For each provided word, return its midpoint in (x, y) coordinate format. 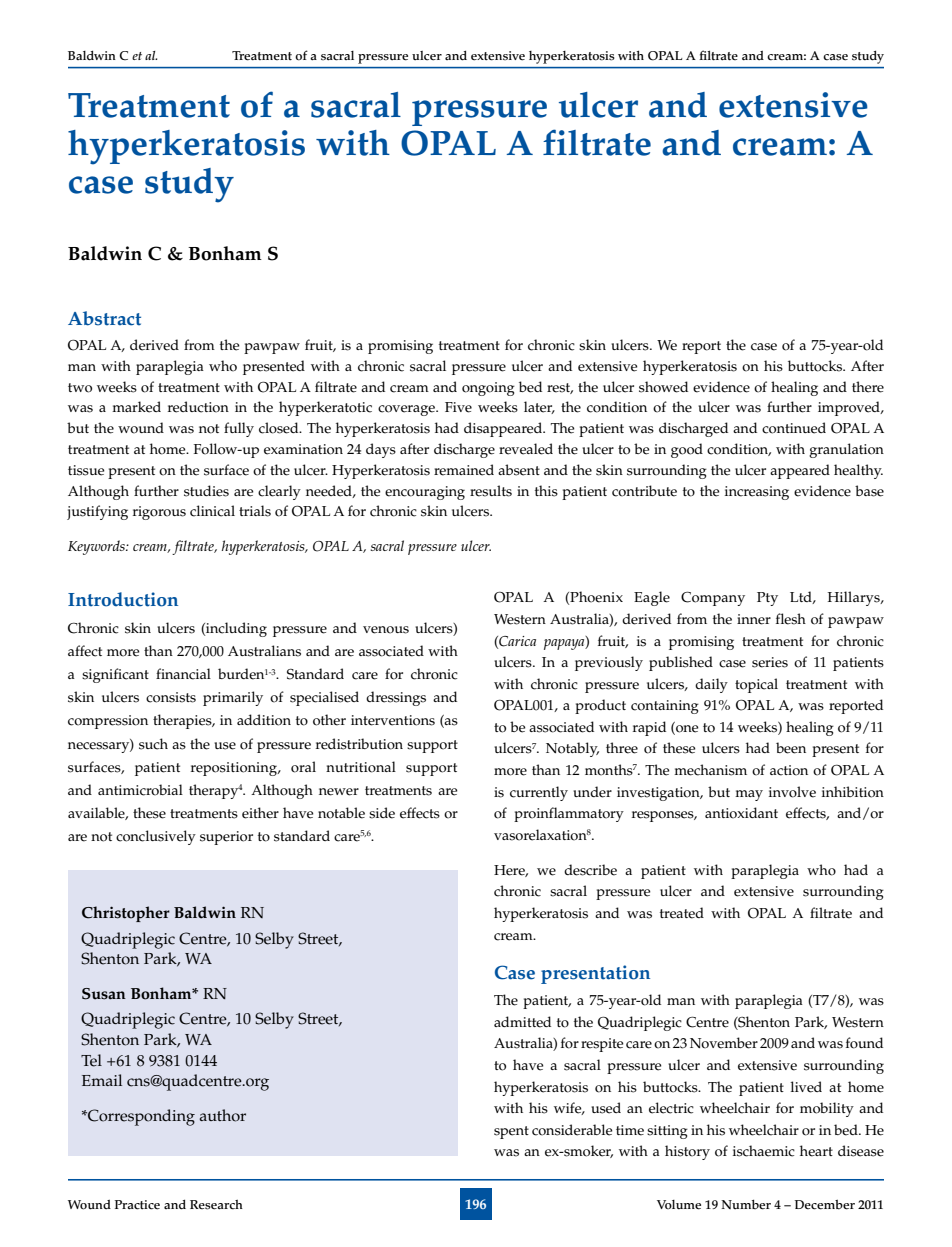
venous (386, 630)
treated (682, 913)
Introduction (123, 599)
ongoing (488, 389)
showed (663, 387)
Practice (137, 1205)
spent (511, 1132)
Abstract (104, 318)
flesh (791, 619)
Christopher (126, 914)
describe (590, 870)
